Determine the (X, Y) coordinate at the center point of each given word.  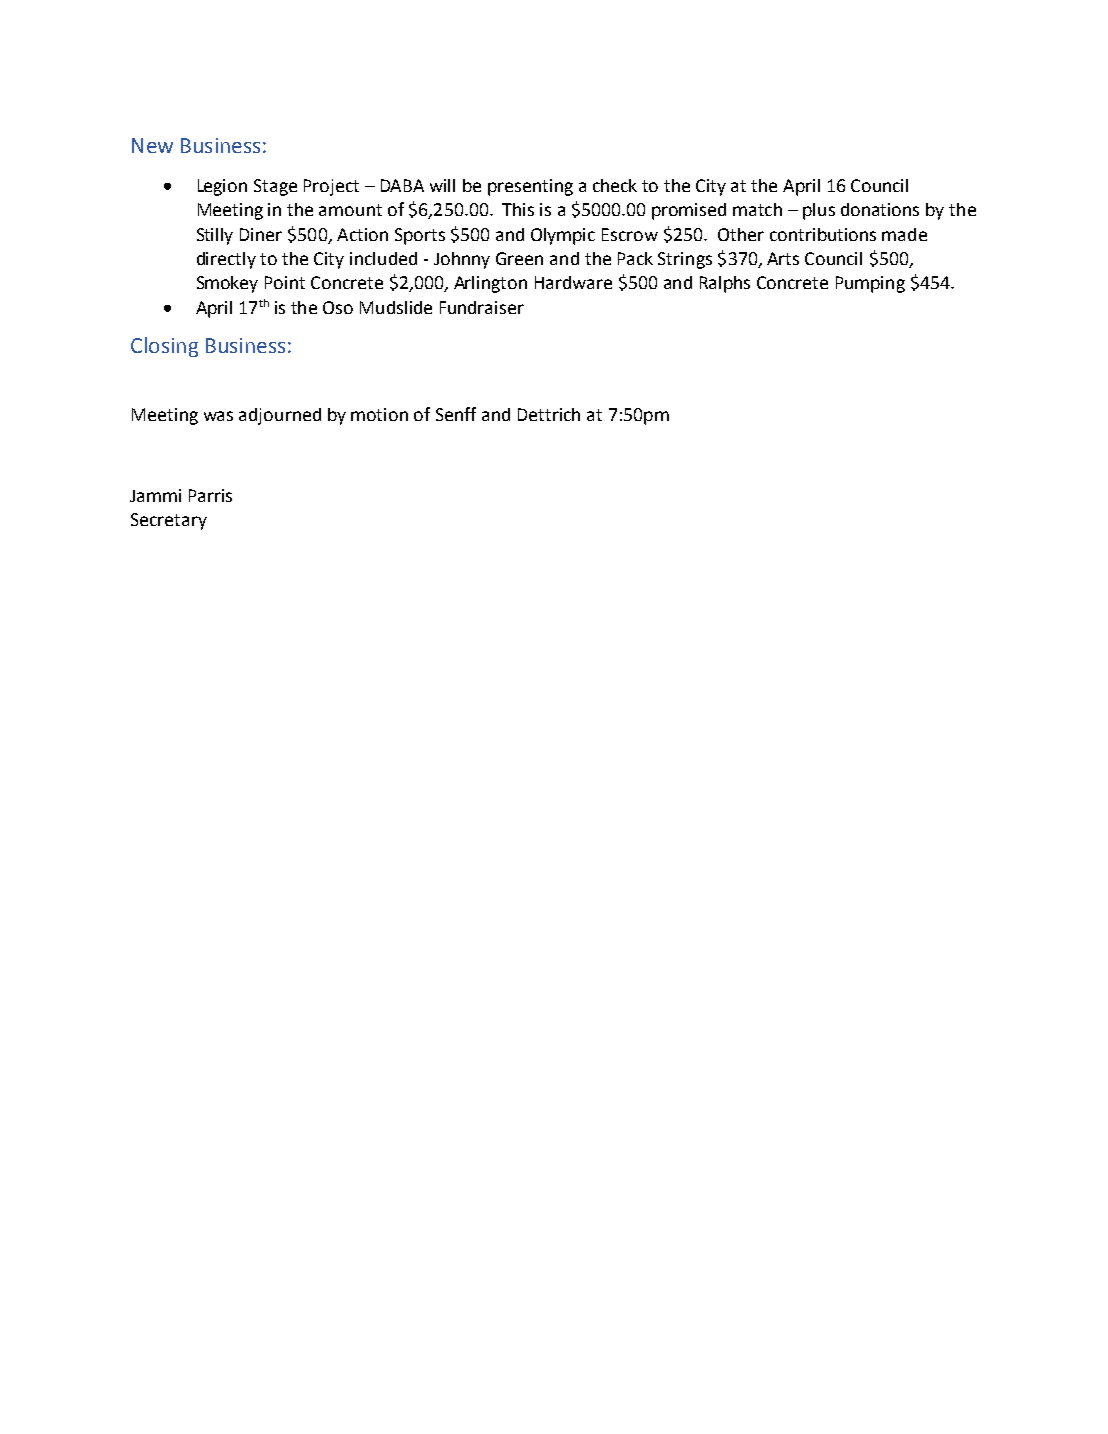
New (152, 145)
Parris (210, 495)
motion (379, 414)
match (757, 209)
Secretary (169, 521)
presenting (530, 187)
